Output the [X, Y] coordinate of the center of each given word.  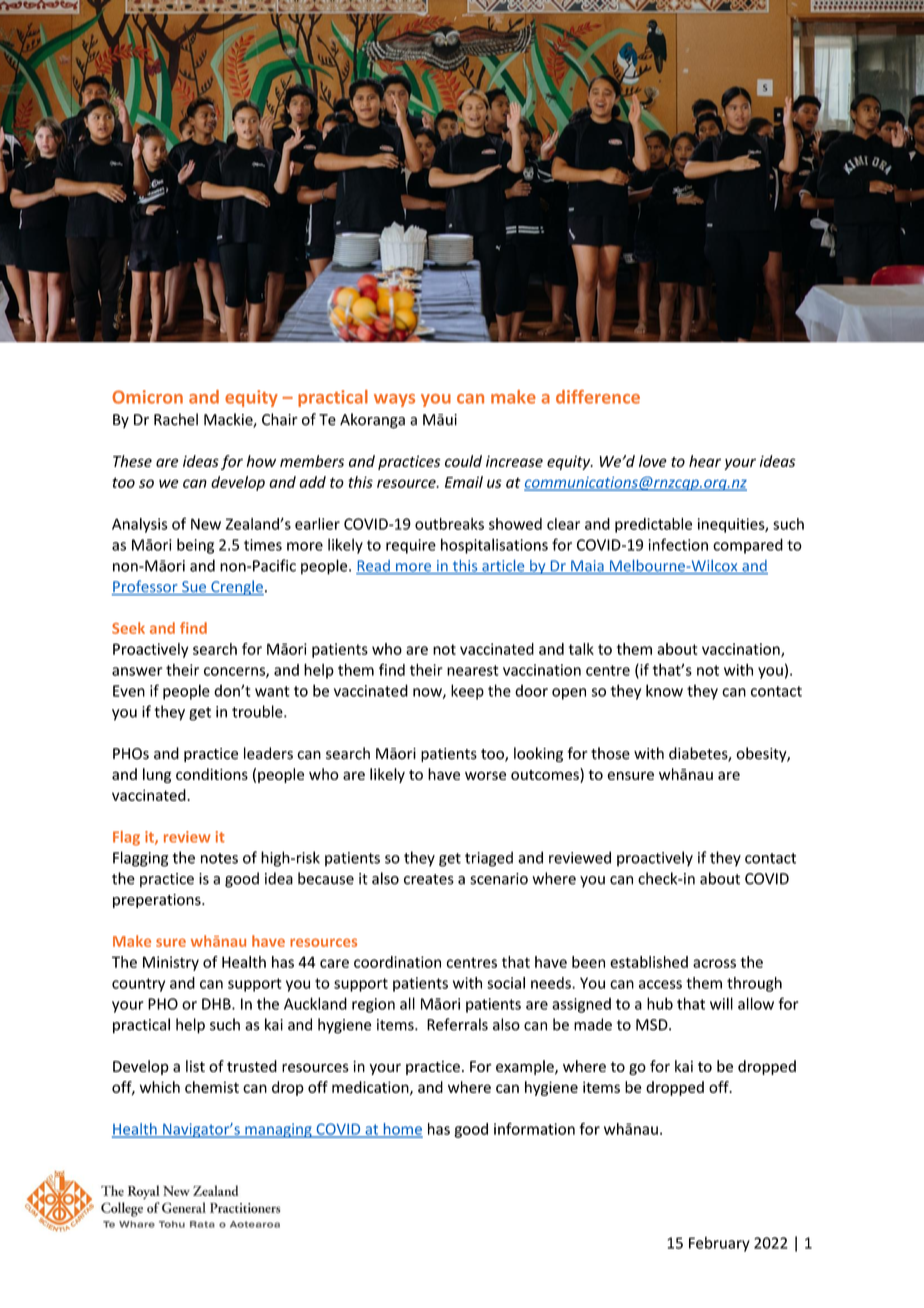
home [402, 1130]
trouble [258, 711]
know [664, 690]
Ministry [171, 963]
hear [705, 461]
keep [467, 692]
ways [394, 400]
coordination [397, 962]
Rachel [176, 419]
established [649, 962]
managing [278, 1130]
